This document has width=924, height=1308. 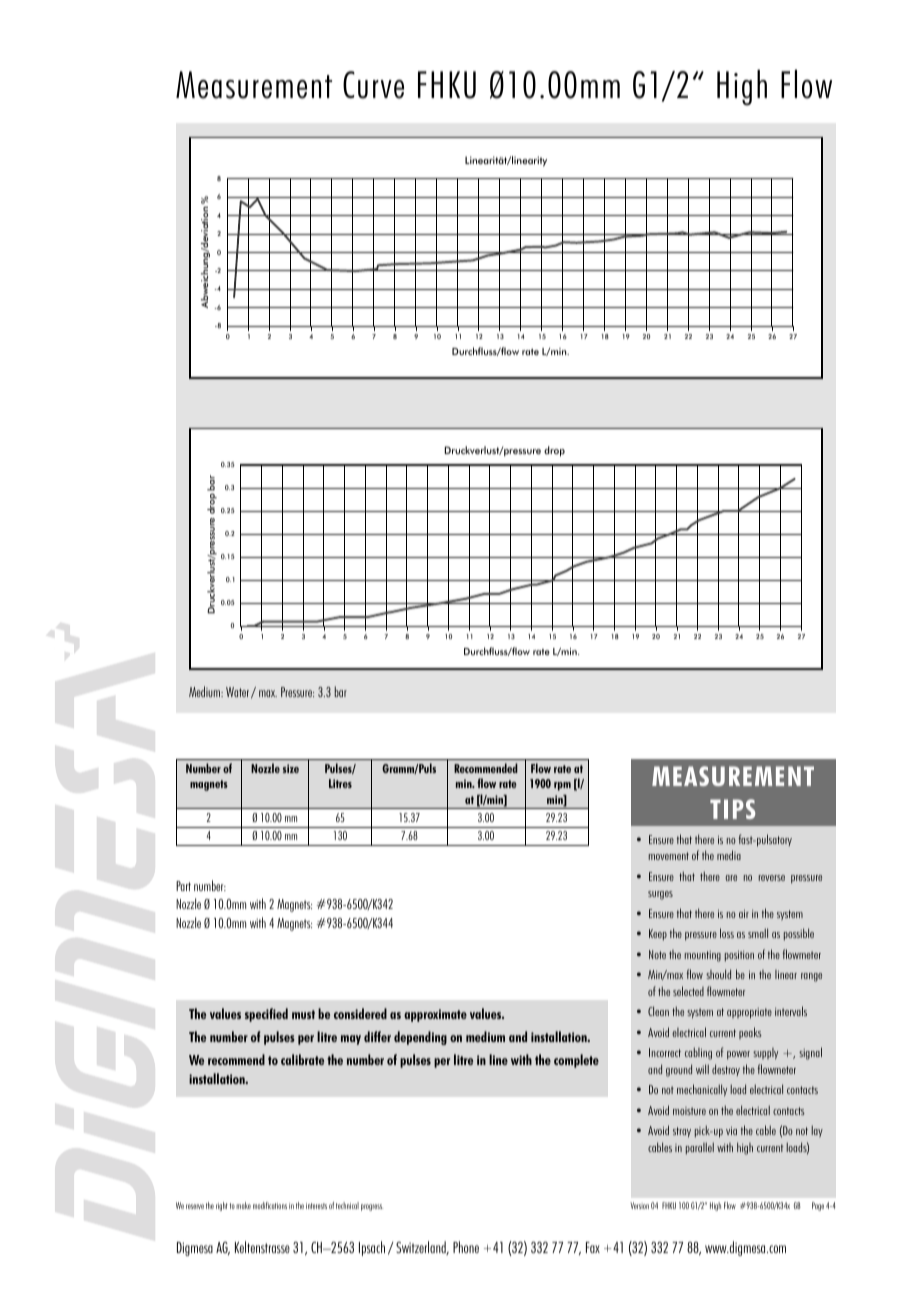 What do you see at coordinates (772, 878) in the document?
I see `reverse` at bounding box center [772, 878].
